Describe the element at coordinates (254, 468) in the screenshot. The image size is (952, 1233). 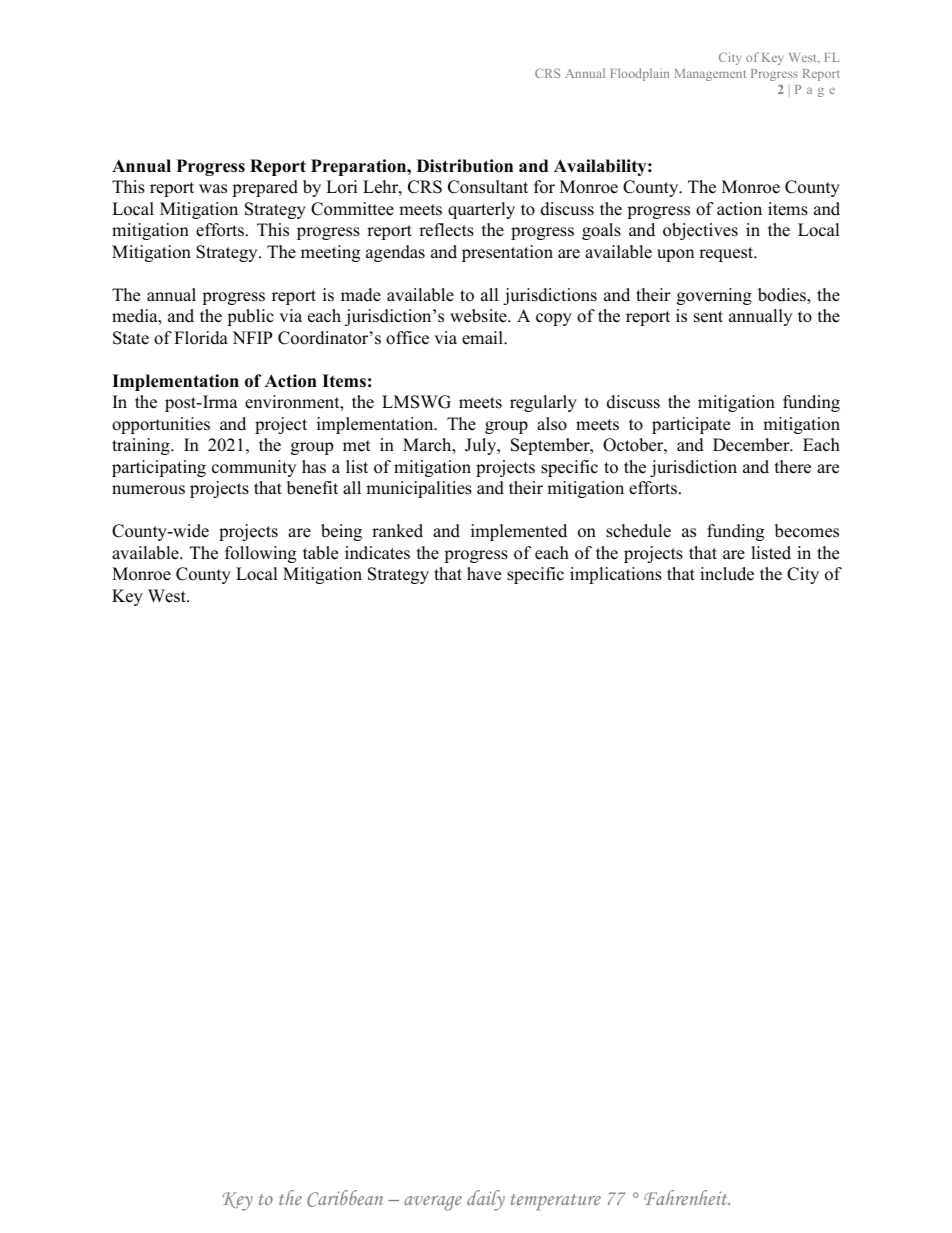
I see `community` at that location.
